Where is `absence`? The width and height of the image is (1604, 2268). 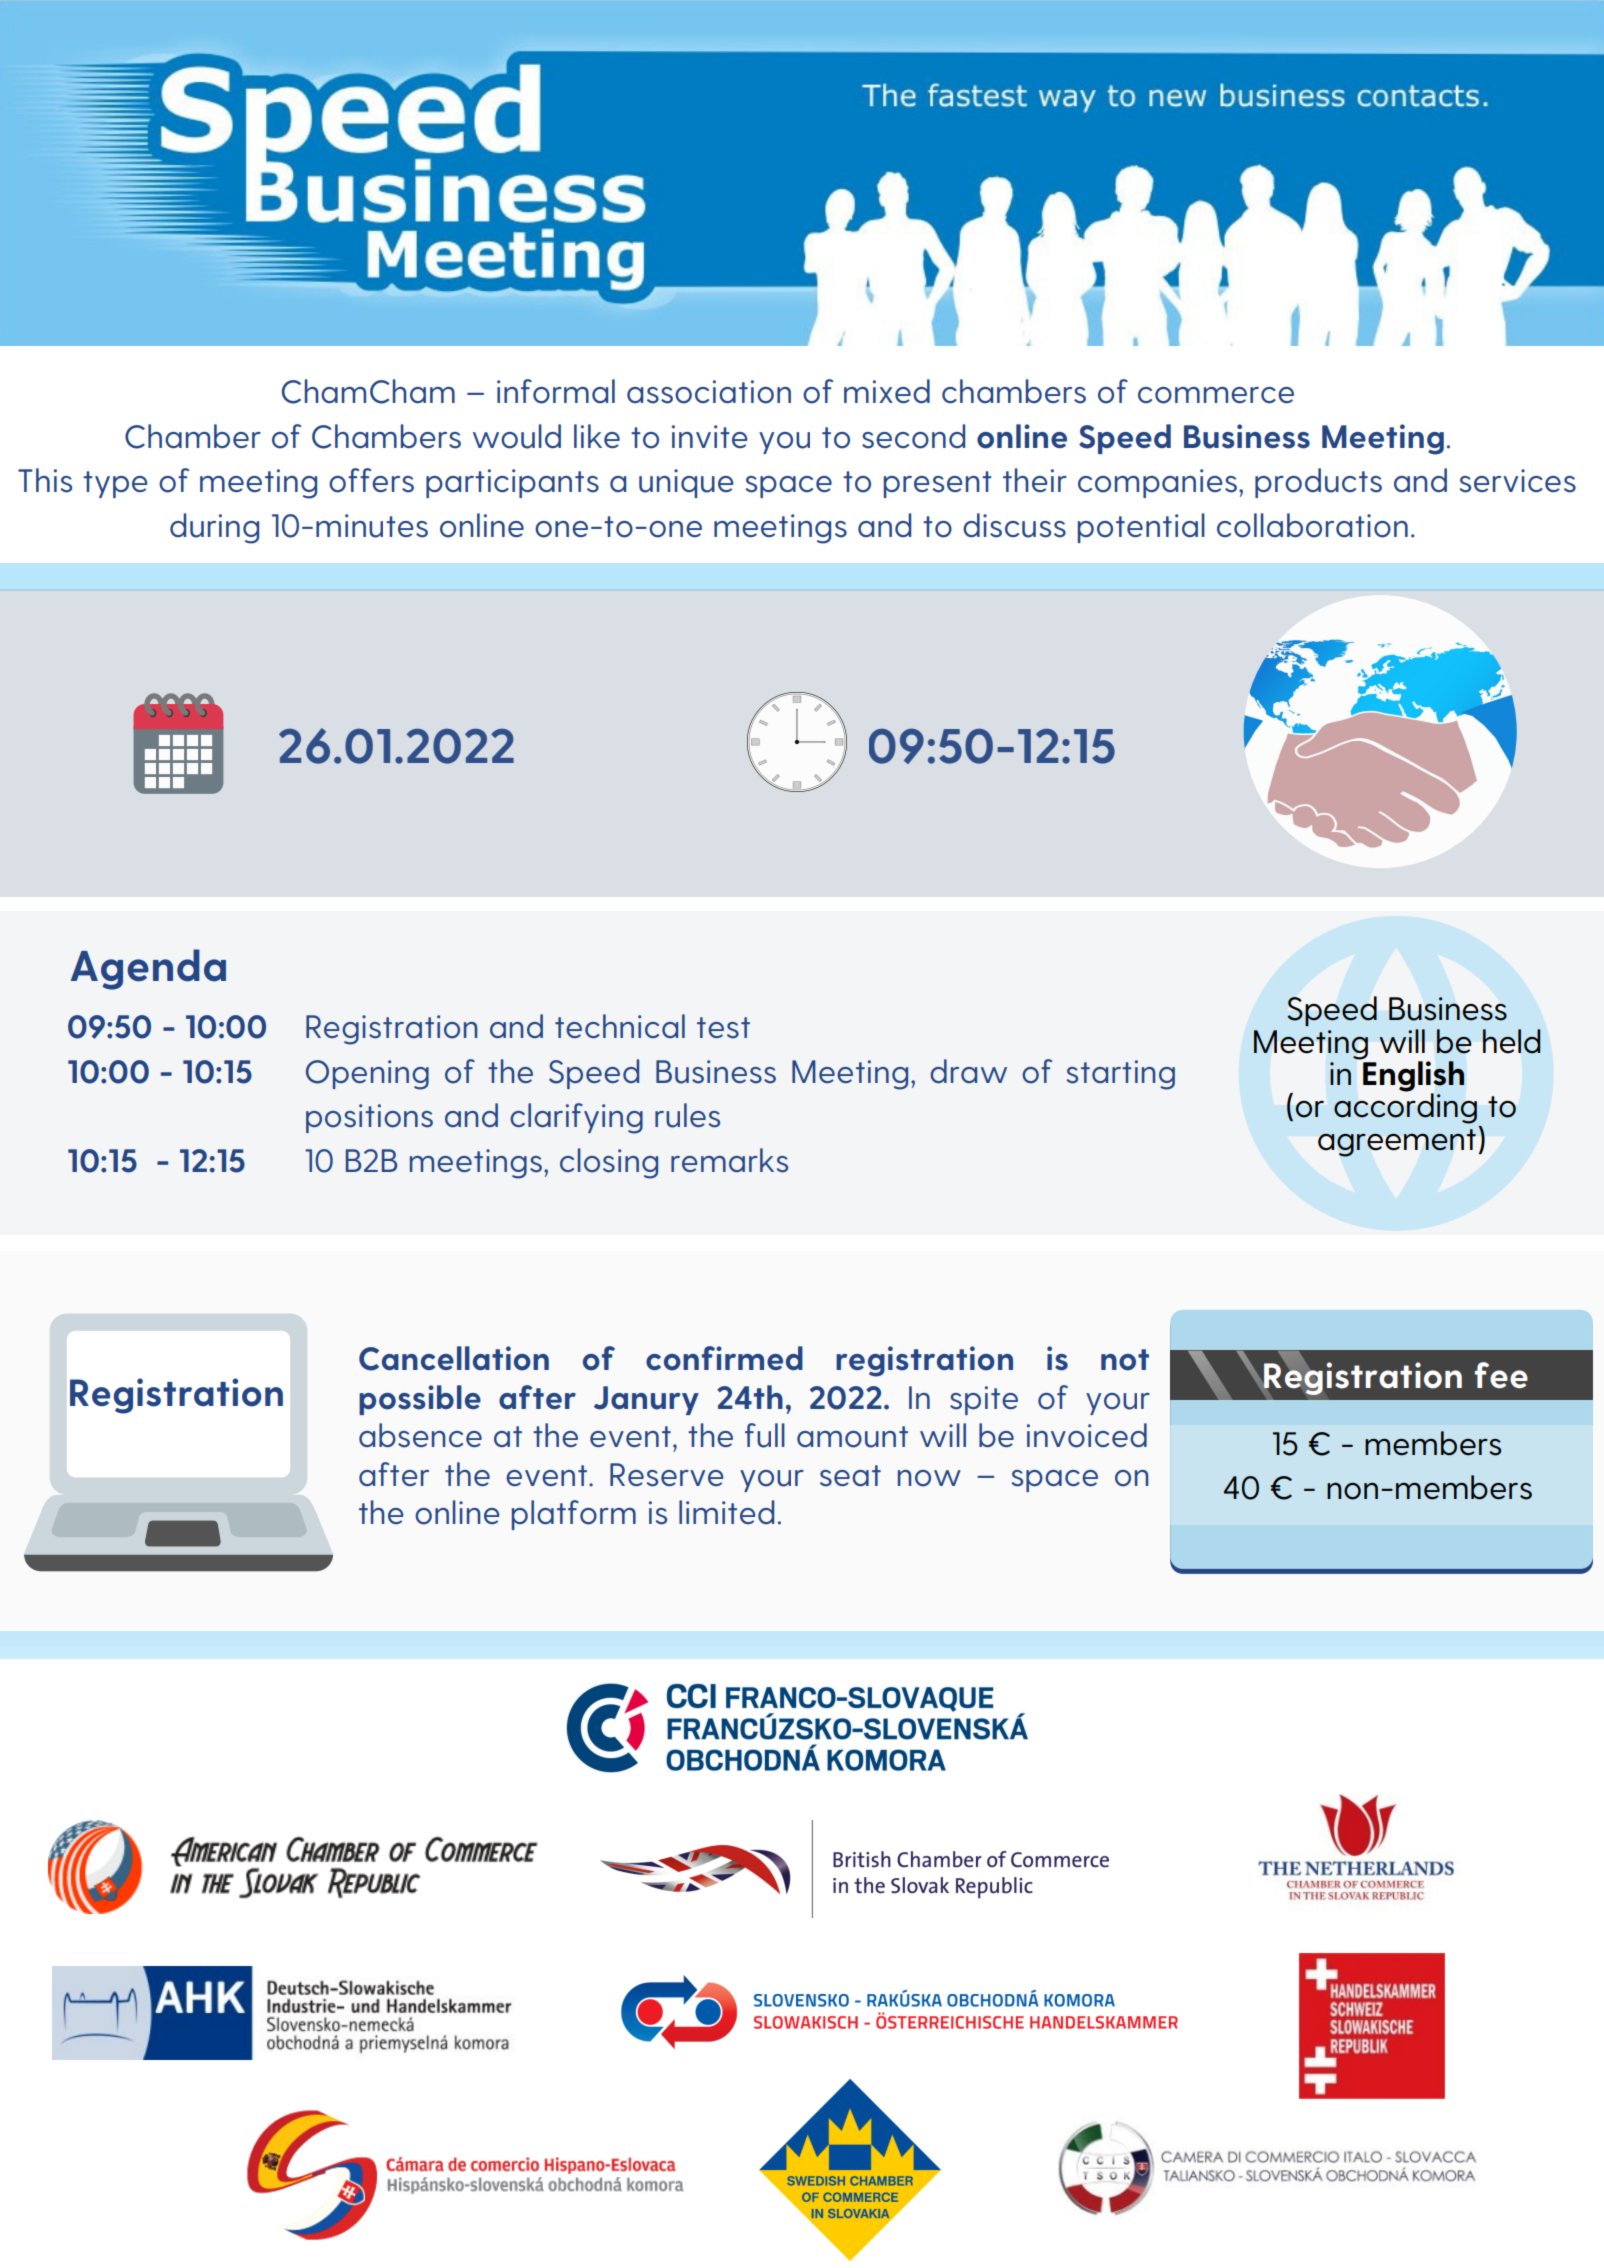 absence is located at coordinates (420, 1435).
